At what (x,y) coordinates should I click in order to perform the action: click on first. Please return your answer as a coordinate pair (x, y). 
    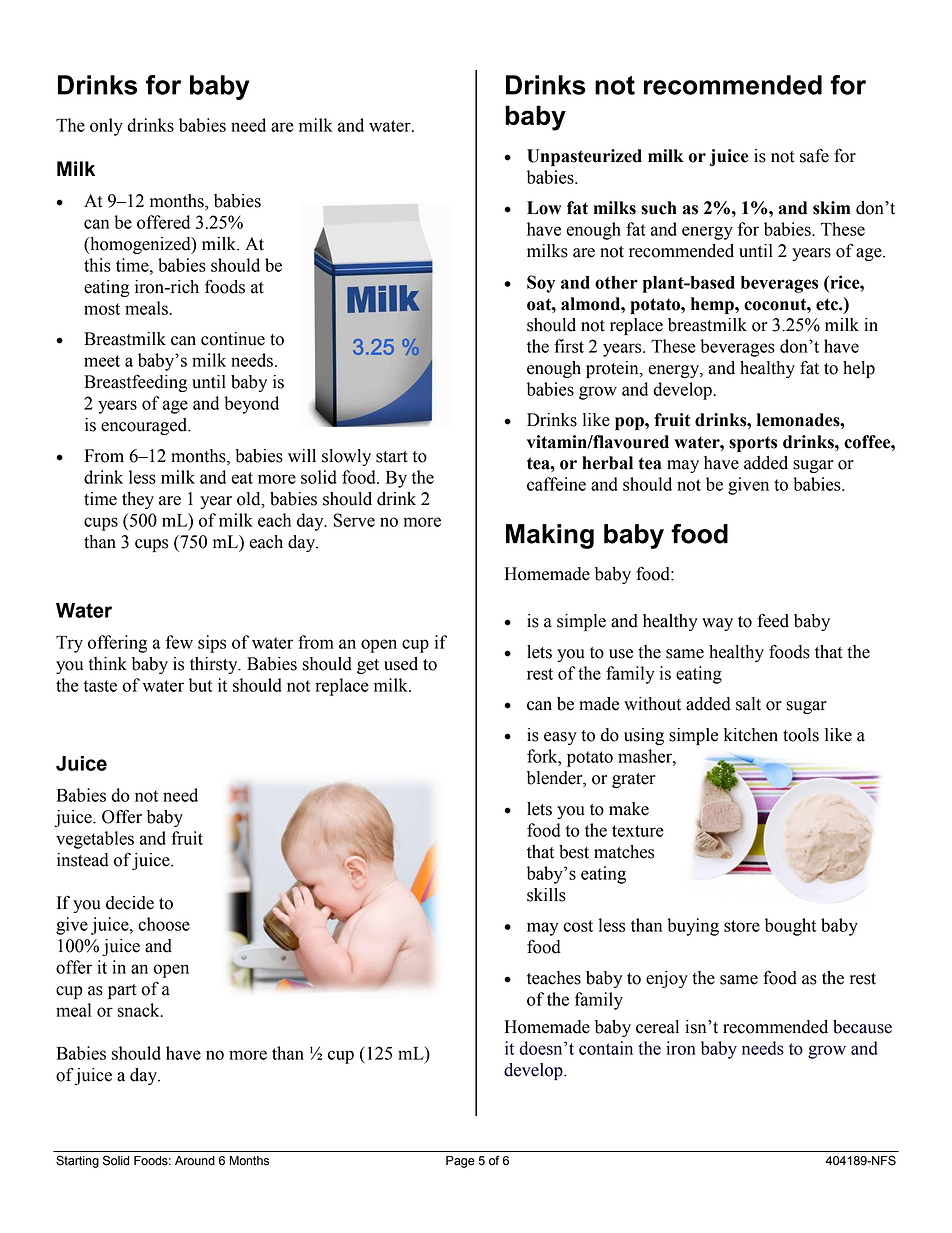
    Looking at the image, I should click on (569, 346).
